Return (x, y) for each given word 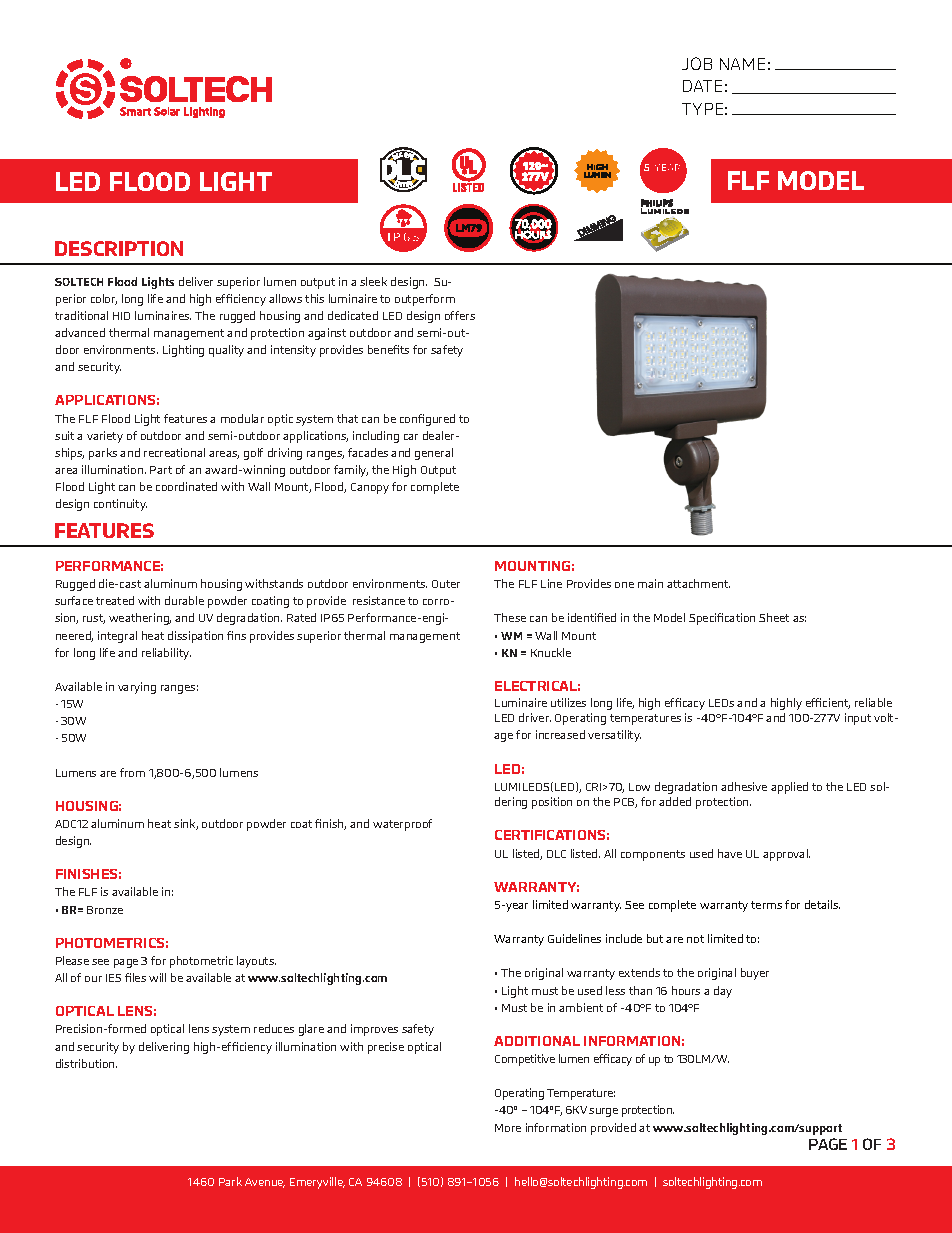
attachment (698, 583)
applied (789, 788)
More (508, 1128)
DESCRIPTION (119, 248)
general (434, 454)
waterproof (402, 825)
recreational (174, 452)
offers (460, 315)
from (132, 772)
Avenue (265, 1183)
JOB (697, 63)
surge (603, 1112)
